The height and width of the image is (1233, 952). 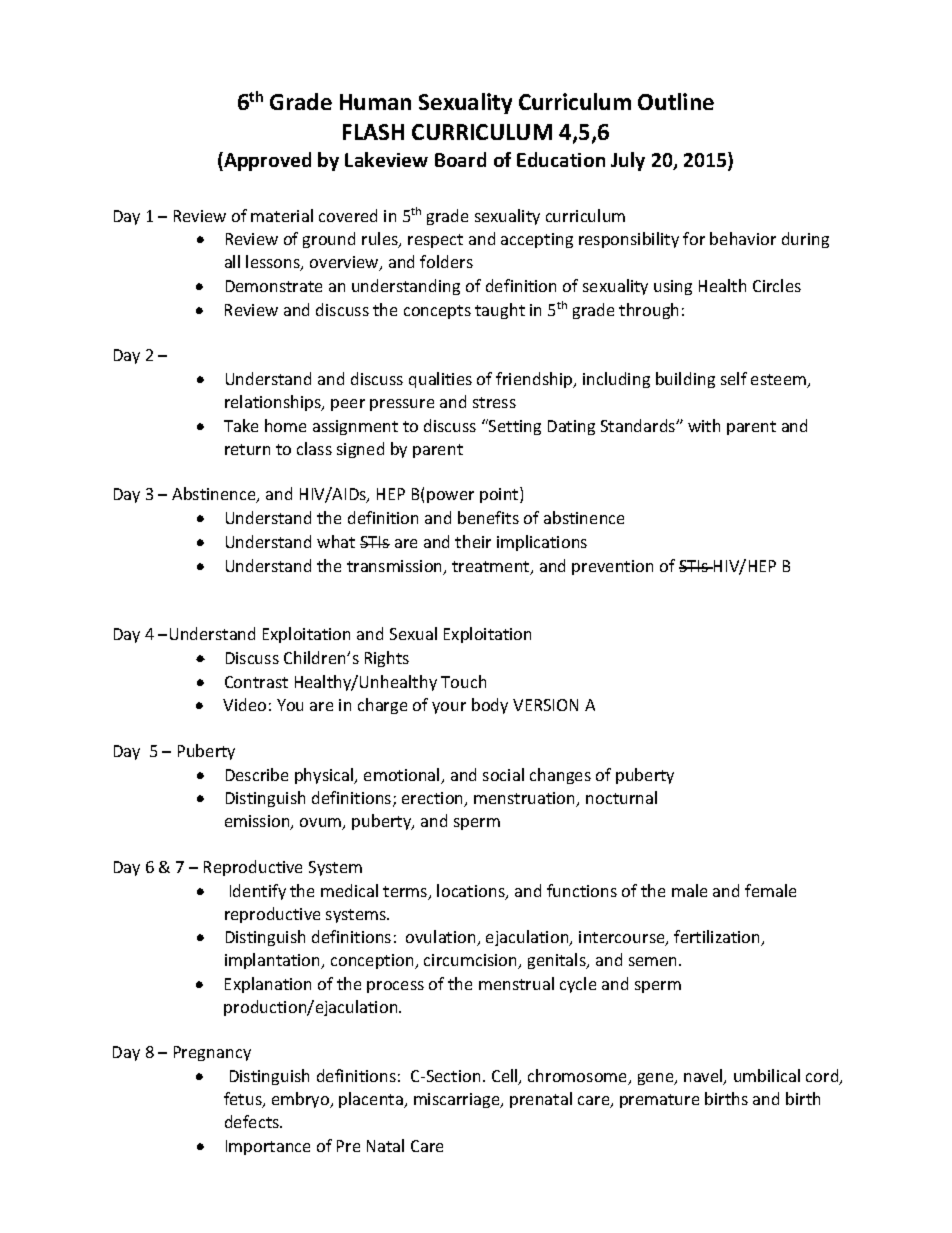 I want to click on Outline, so click(x=676, y=101).
